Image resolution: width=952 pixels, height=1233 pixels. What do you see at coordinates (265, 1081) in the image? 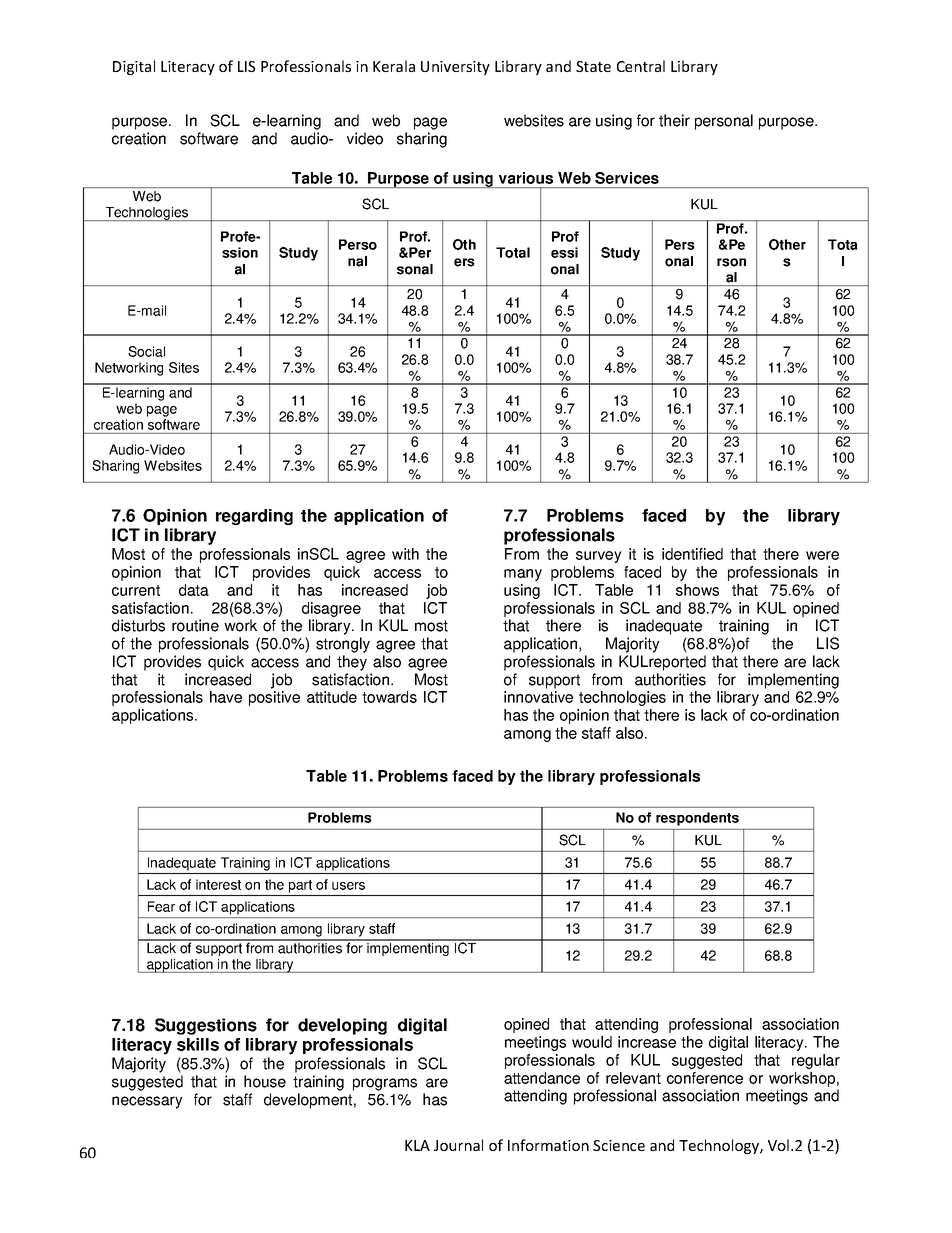
I see `house` at bounding box center [265, 1081].
